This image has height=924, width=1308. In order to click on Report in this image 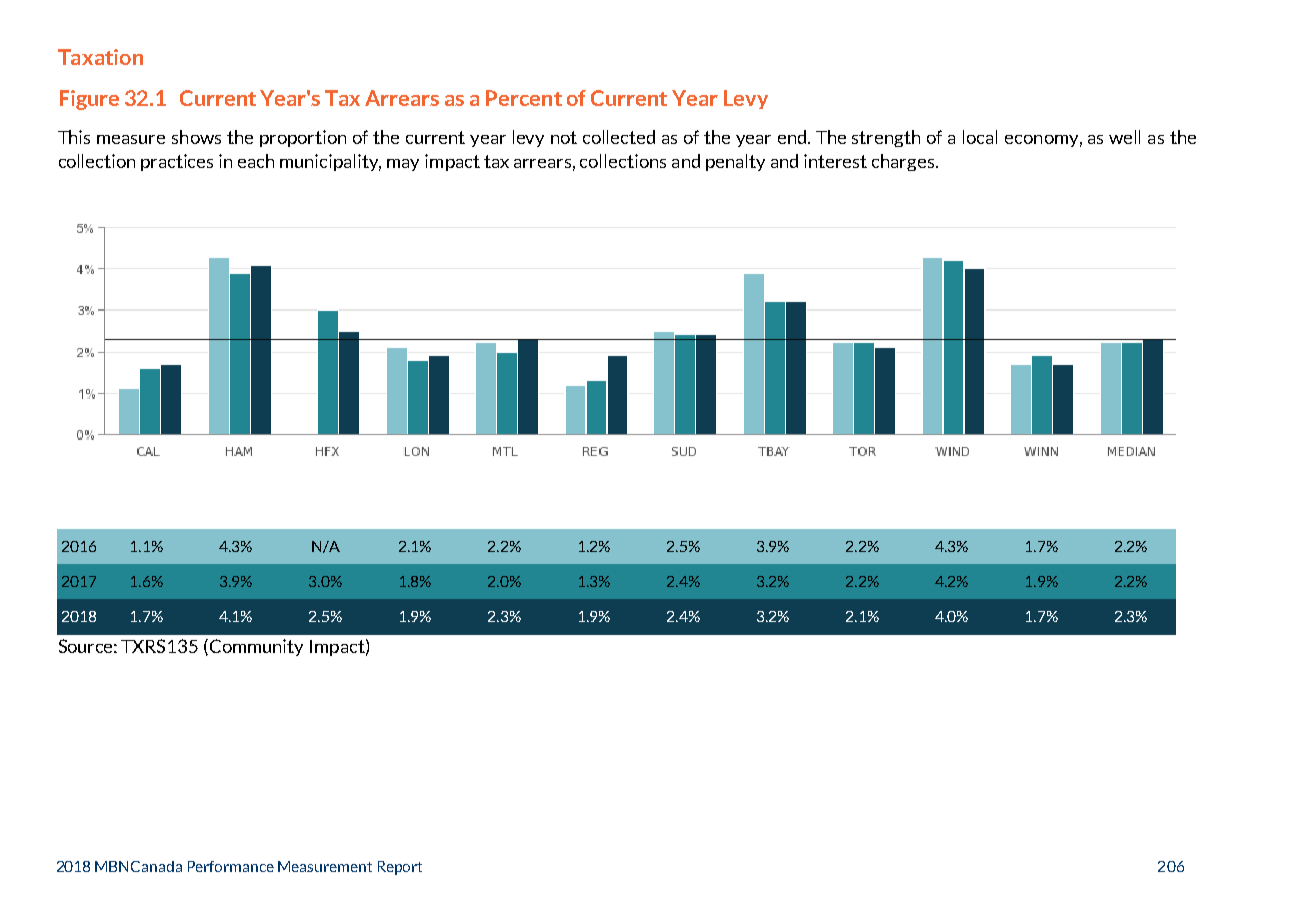, I will do `click(400, 868)`.
